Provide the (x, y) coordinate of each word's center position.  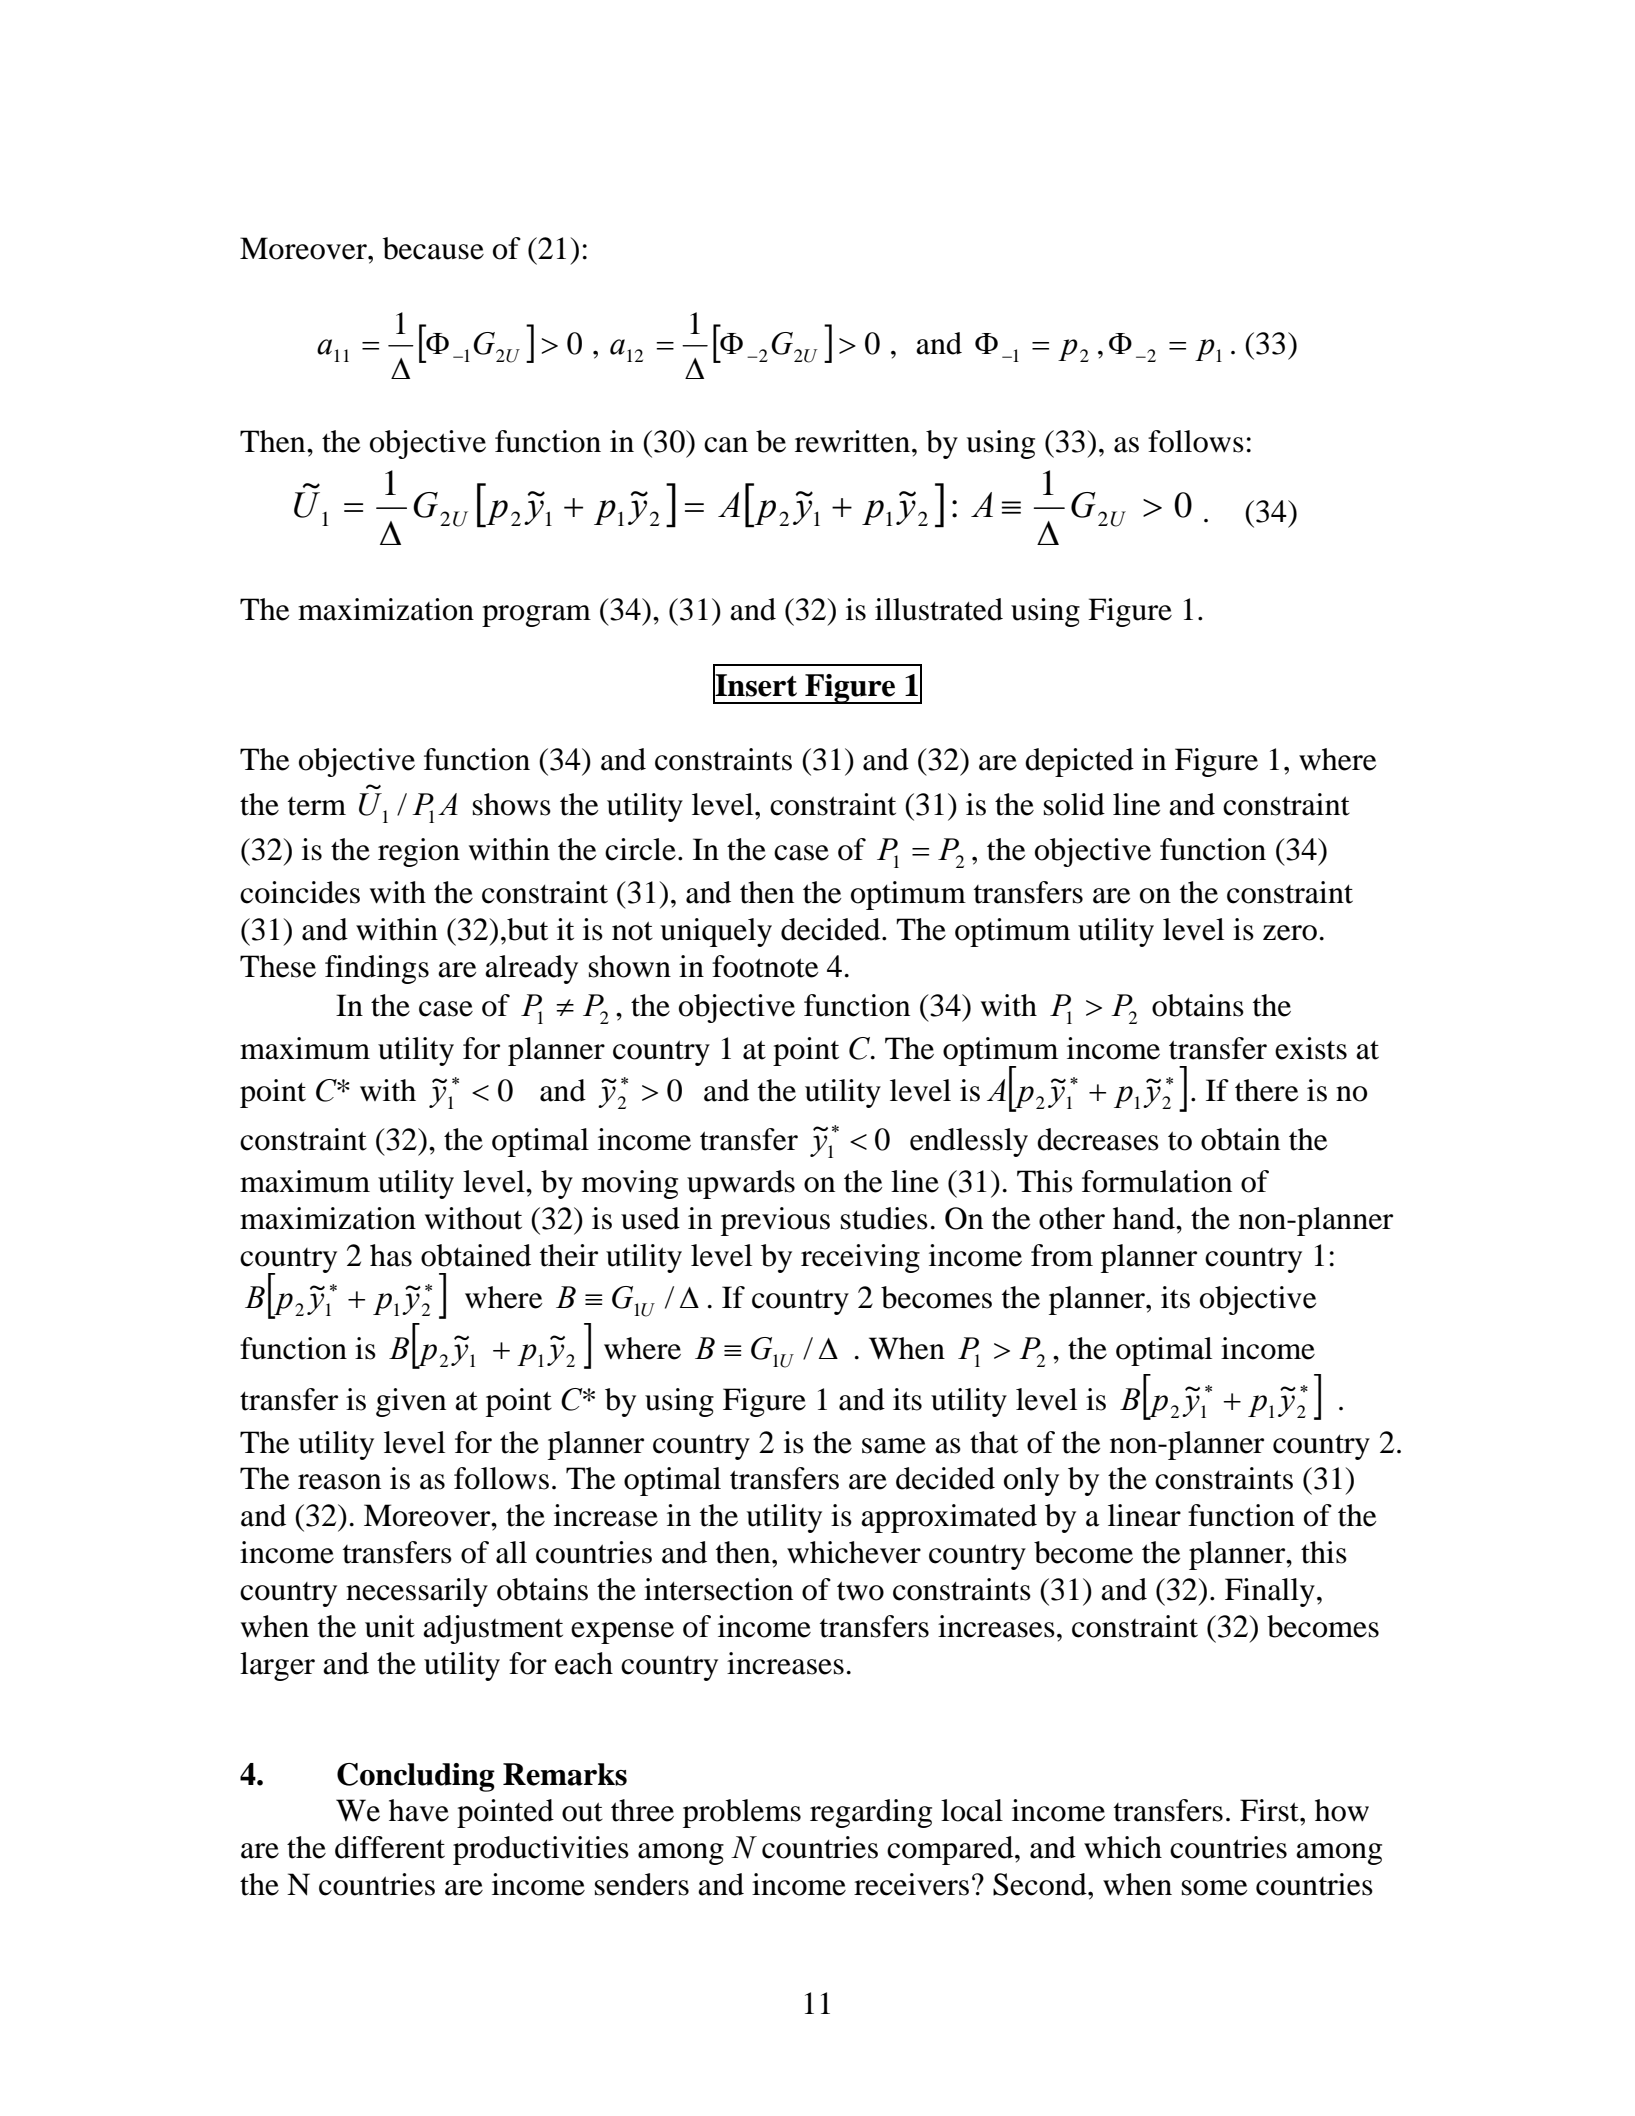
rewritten (852, 441)
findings (377, 969)
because (433, 248)
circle (640, 849)
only (1031, 1481)
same (894, 1446)
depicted (1079, 762)
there (1267, 1090)
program (536, 616)
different (390, 1847)
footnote (765, 966)
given (411, 1402)
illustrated (939, 609)
